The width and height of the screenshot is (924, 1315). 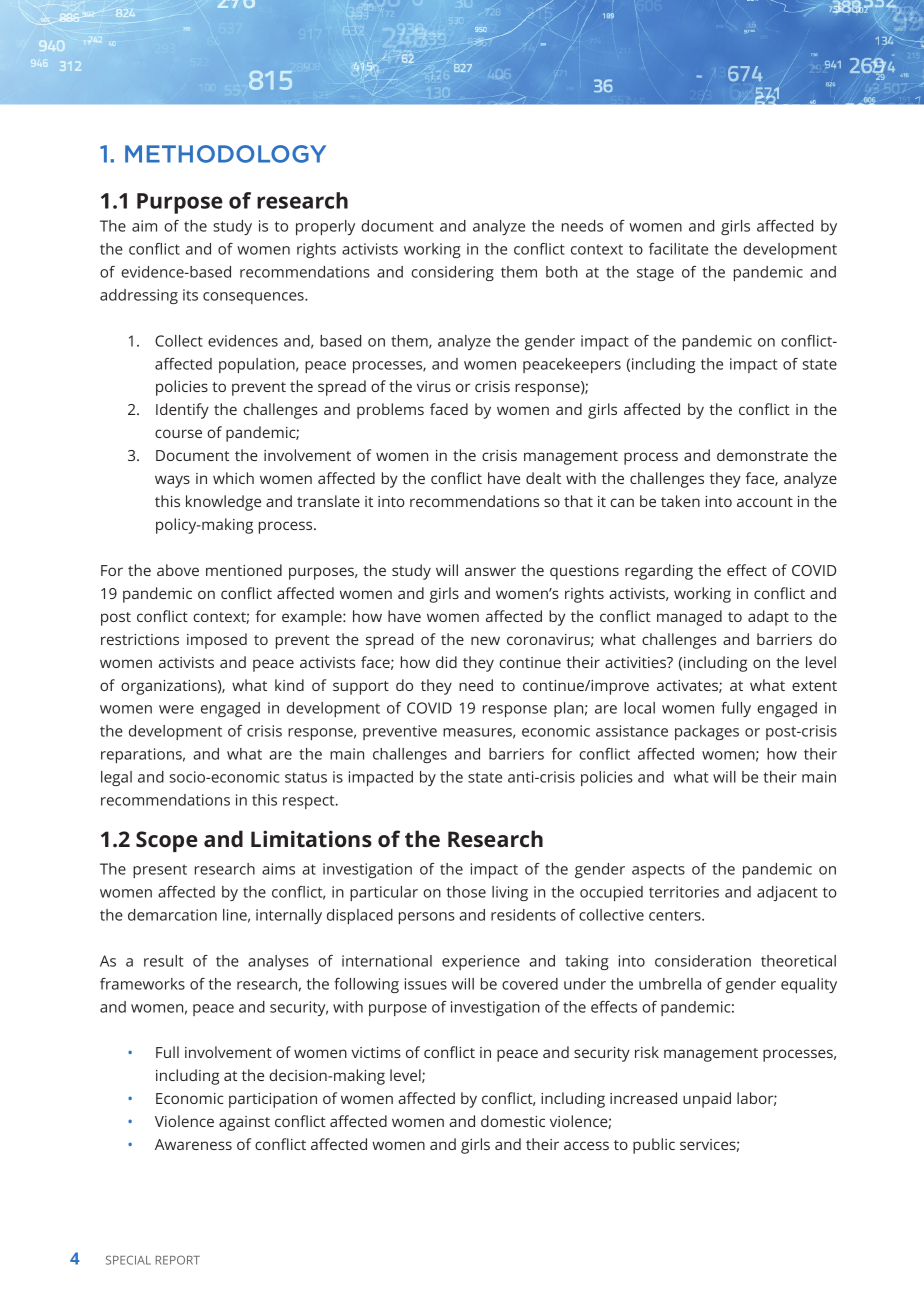 What do you see at coordinates (707, 732) in the screenshot?
I see `packages` at bounding box center [707, 732].
